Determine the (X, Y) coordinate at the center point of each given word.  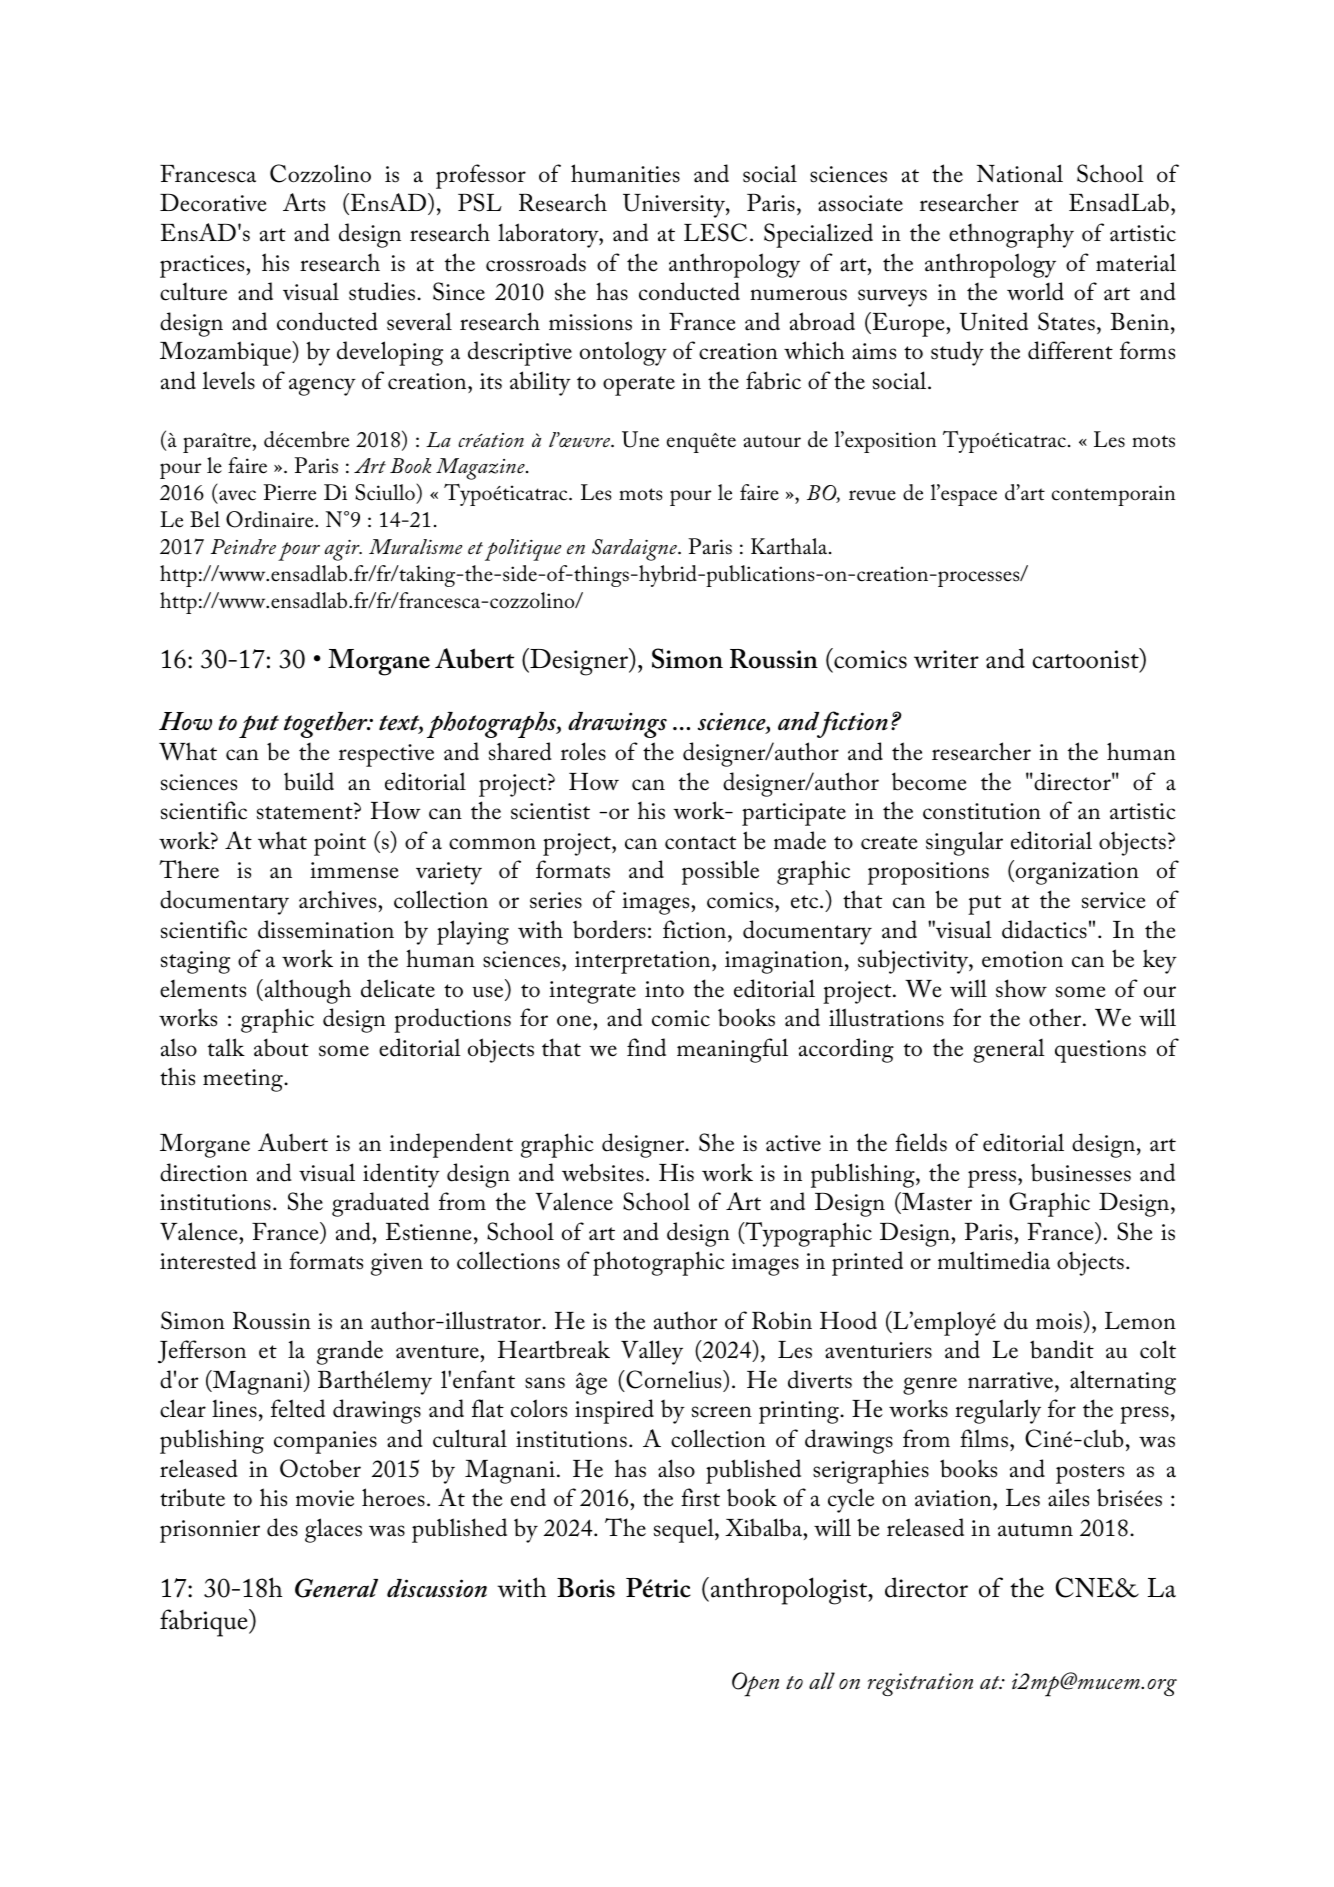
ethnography (1011, 235)
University (675, 206)
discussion (437, 1588)
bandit (1062, 1349)
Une (640, 439)
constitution (982, 811)
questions (1100, 1051)
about (281, 1047)
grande (350, 1352)
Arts (304, 202)
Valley (652, 1352)
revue (872, 495)
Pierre (289, 492)
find (646, 1047)
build (309, 781)
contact (700, 843)
